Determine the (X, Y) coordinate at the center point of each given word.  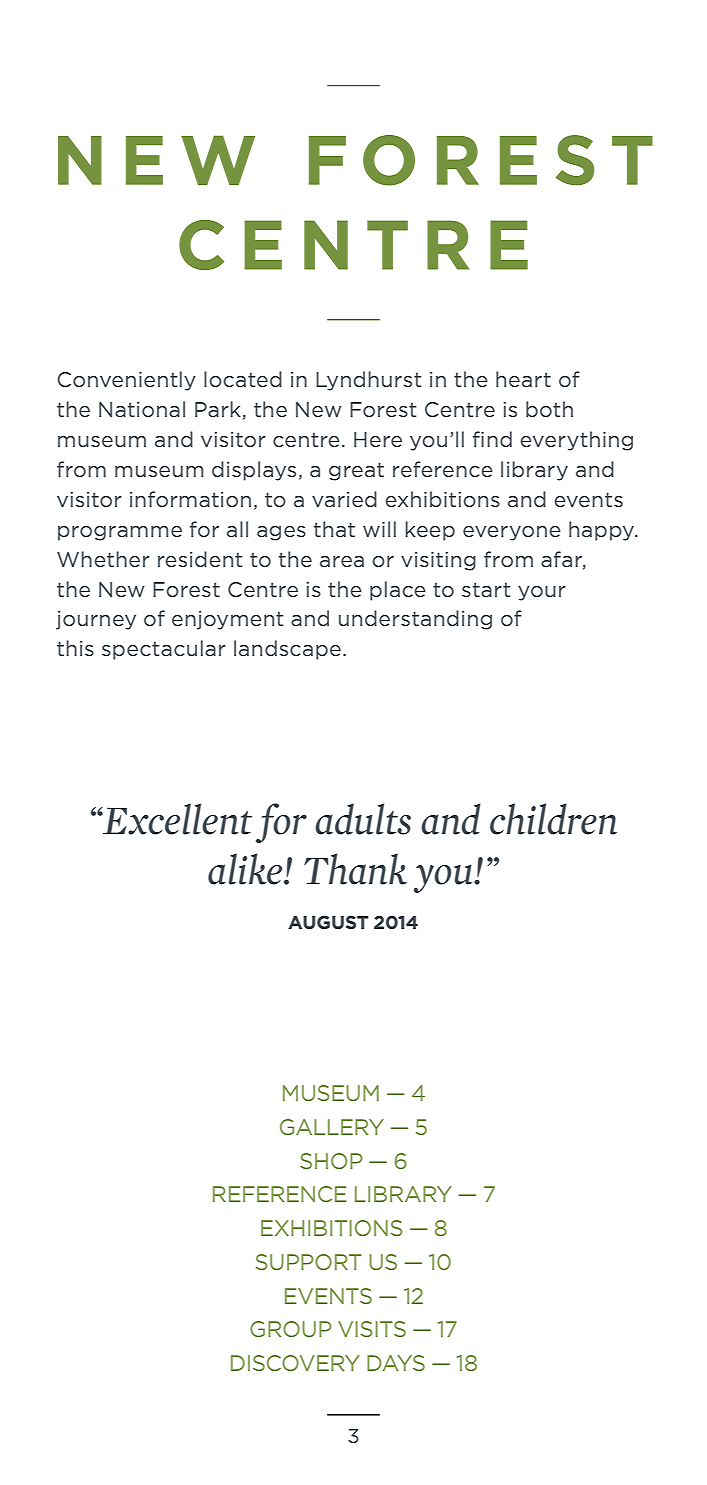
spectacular (164, 650)
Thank (355, 869)
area (342, 561)
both (549, 409)
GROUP (291, 1329)
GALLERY (332, 1127)
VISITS (372, 1329)
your (542, 593)
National (142, 409)
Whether (103, 559)
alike (246, 869)
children (553, 819)
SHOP (331, 1161)
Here (378, 439)
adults (363, 819)
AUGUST (328, 922)
